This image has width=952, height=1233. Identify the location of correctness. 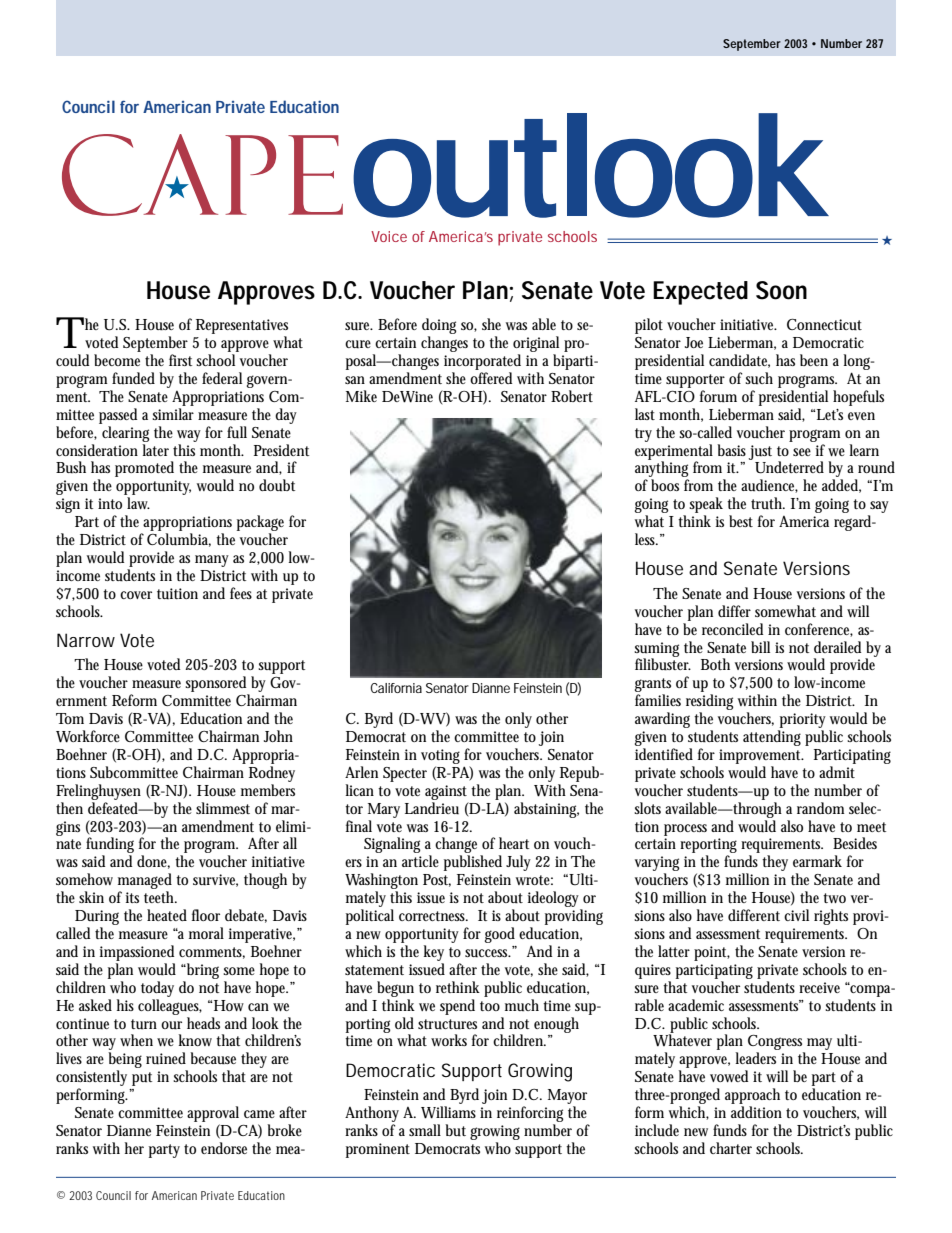
(433, 916).
